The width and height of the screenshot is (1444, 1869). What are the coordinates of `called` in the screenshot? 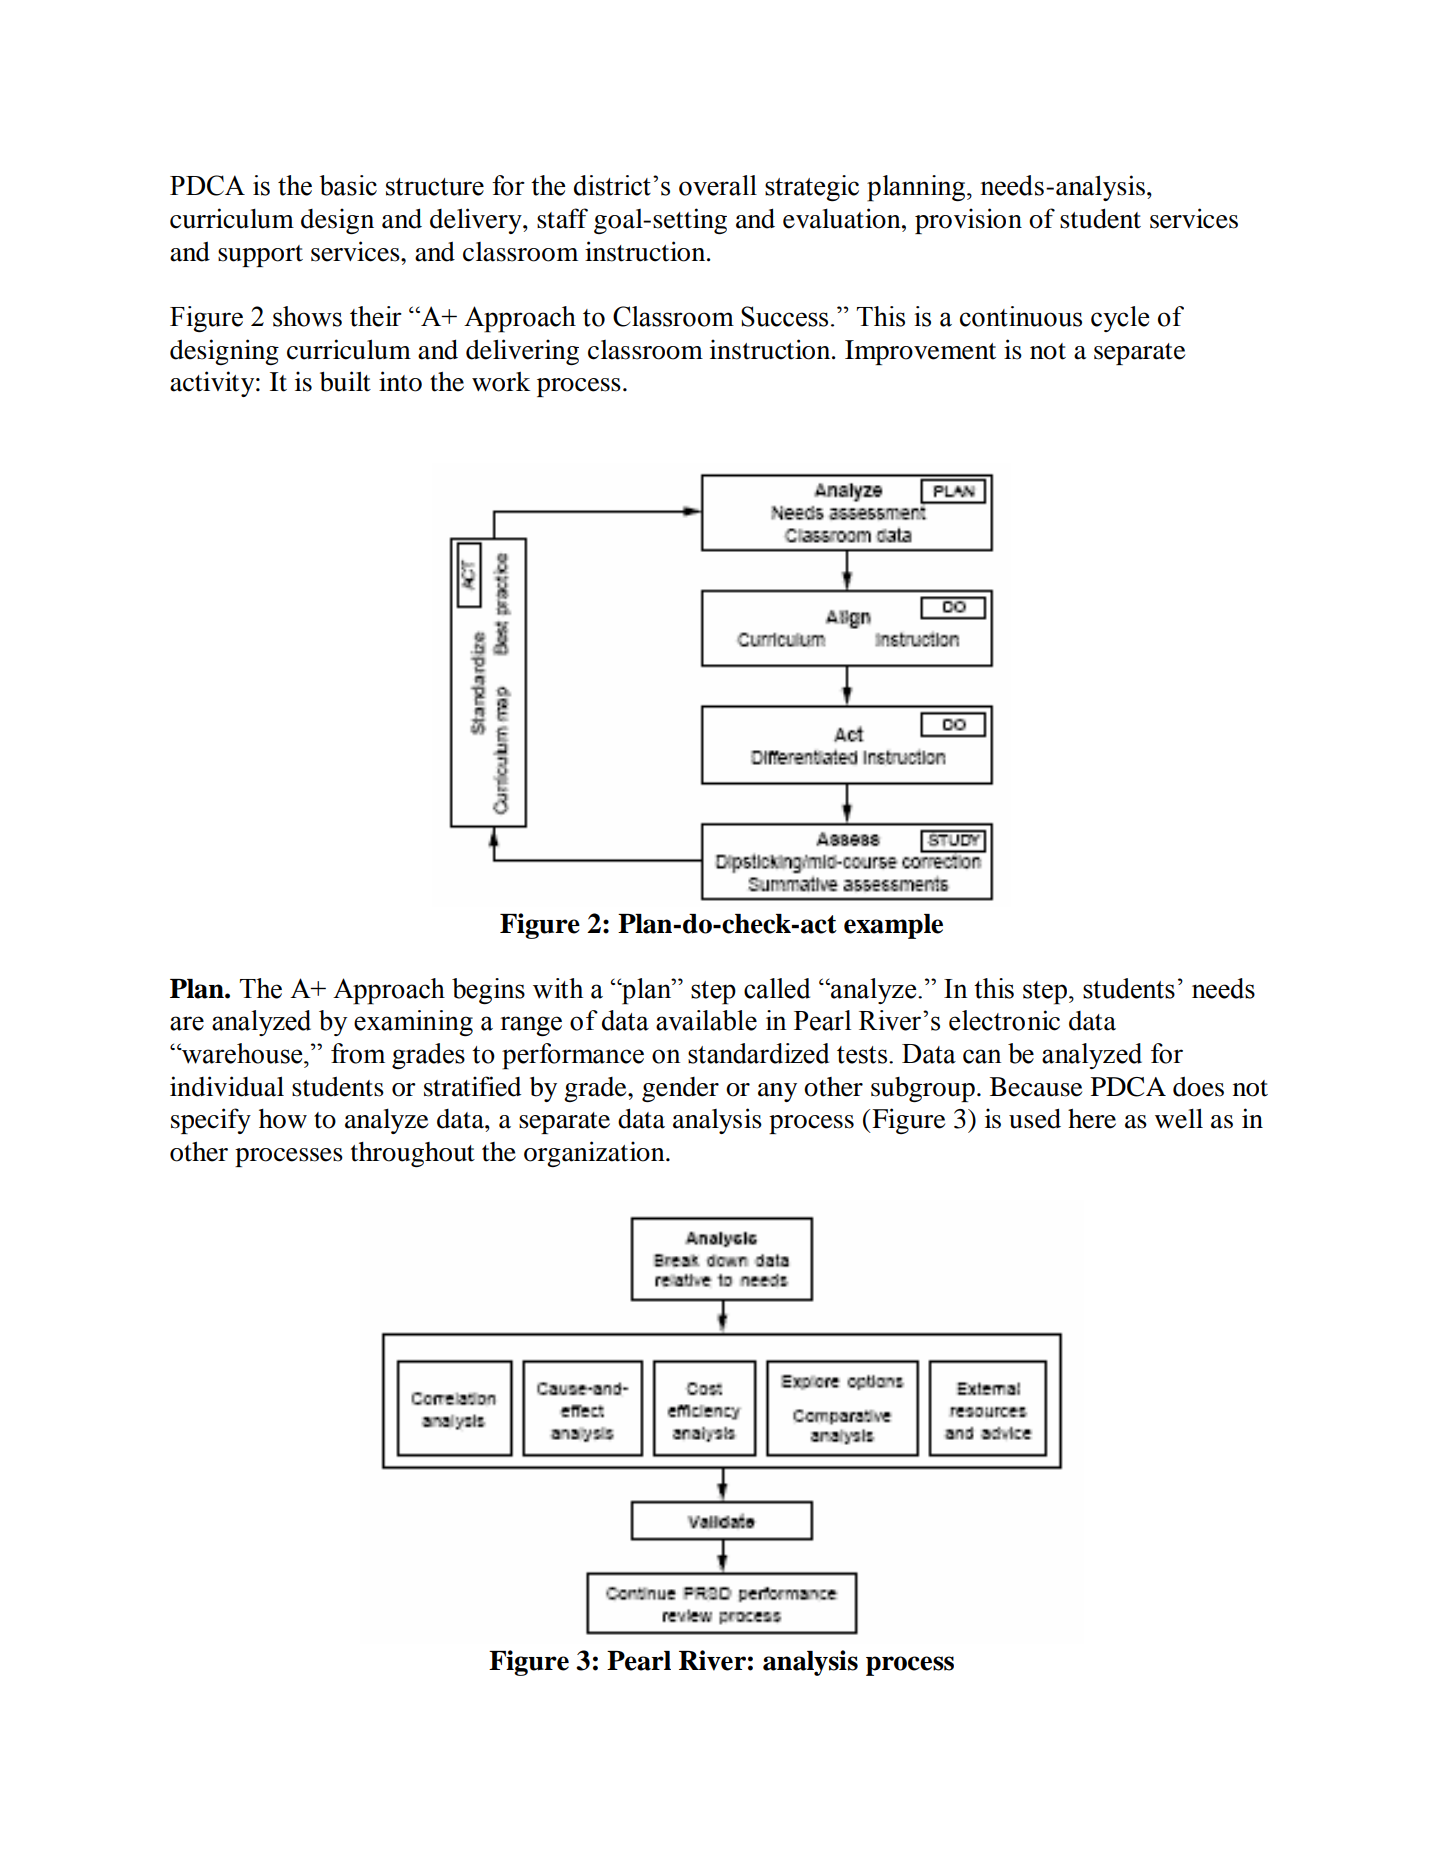 It's located at (777, 988).
